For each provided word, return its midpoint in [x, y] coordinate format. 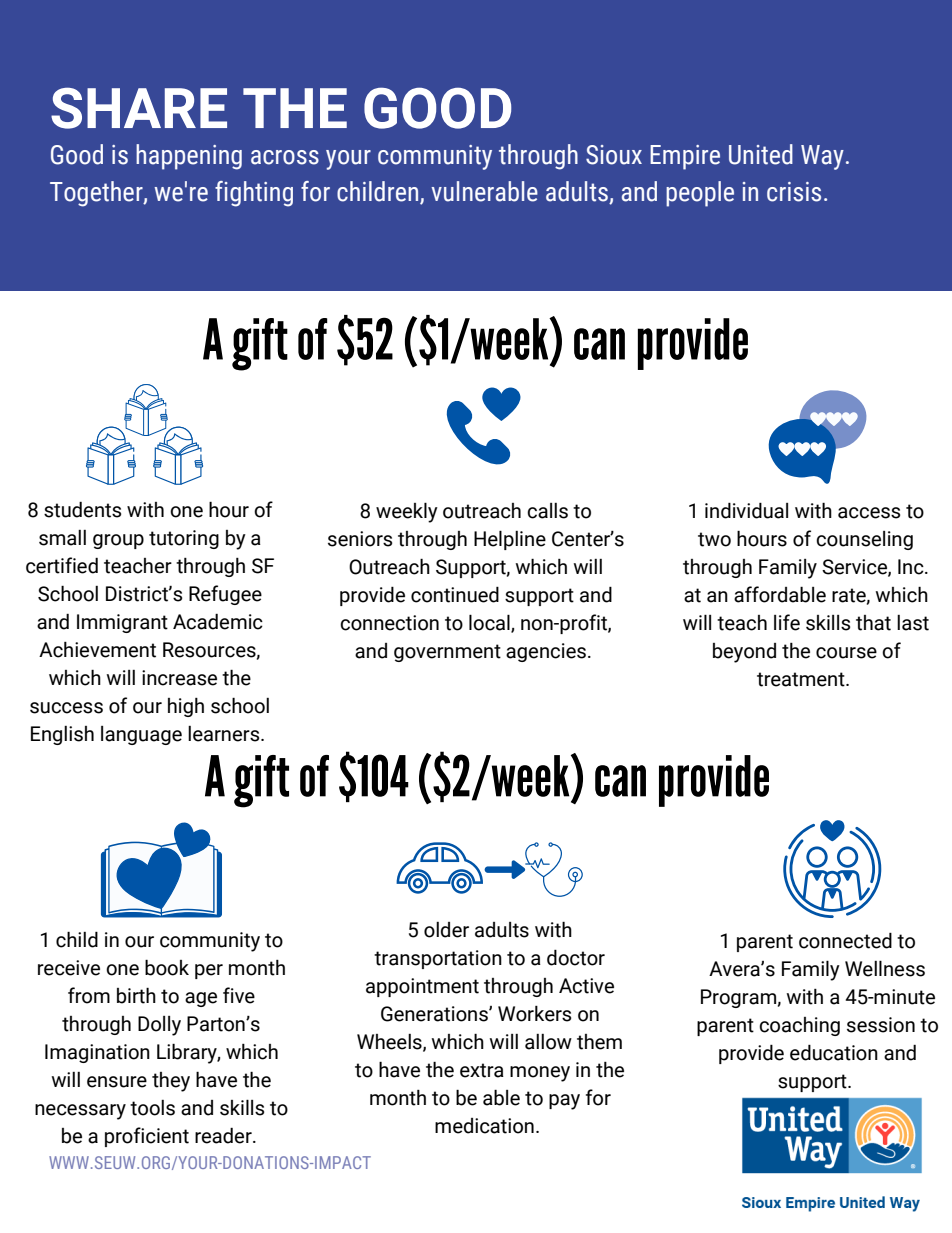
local [490, 623]
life [787, 622]
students [82, 510]
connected [845, 940]
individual [746, 510]
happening [189, 157]
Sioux [614, 155]
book [167, 967]
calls [547, 511]
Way [822, 157]
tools [152, 1108]
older [446, 930]
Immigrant [122, 623]
